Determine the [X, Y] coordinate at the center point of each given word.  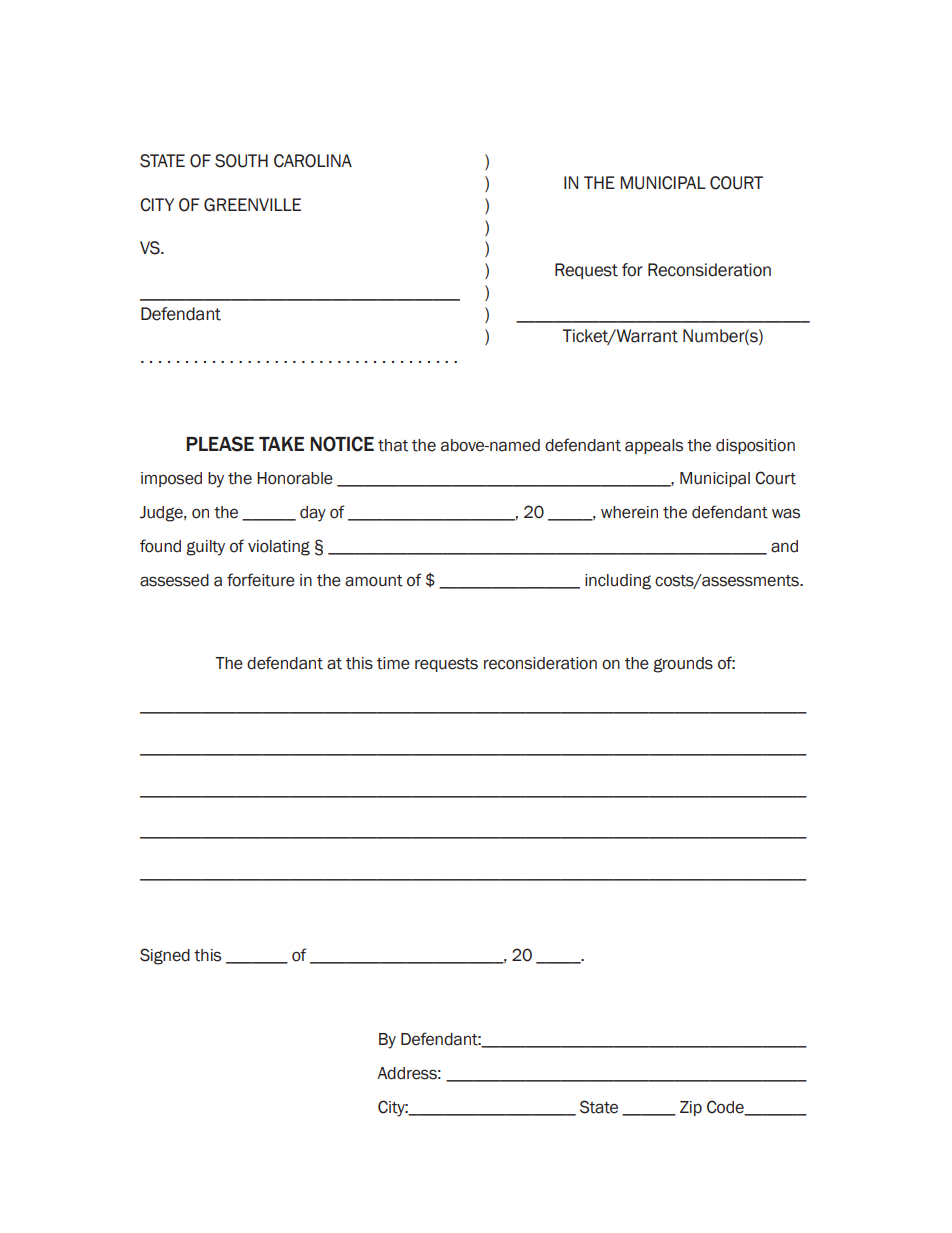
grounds [683, 665]
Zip [691, 1108]
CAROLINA [313, 161]
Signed [165, 956]
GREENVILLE [252, 205]
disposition [755, 446]
